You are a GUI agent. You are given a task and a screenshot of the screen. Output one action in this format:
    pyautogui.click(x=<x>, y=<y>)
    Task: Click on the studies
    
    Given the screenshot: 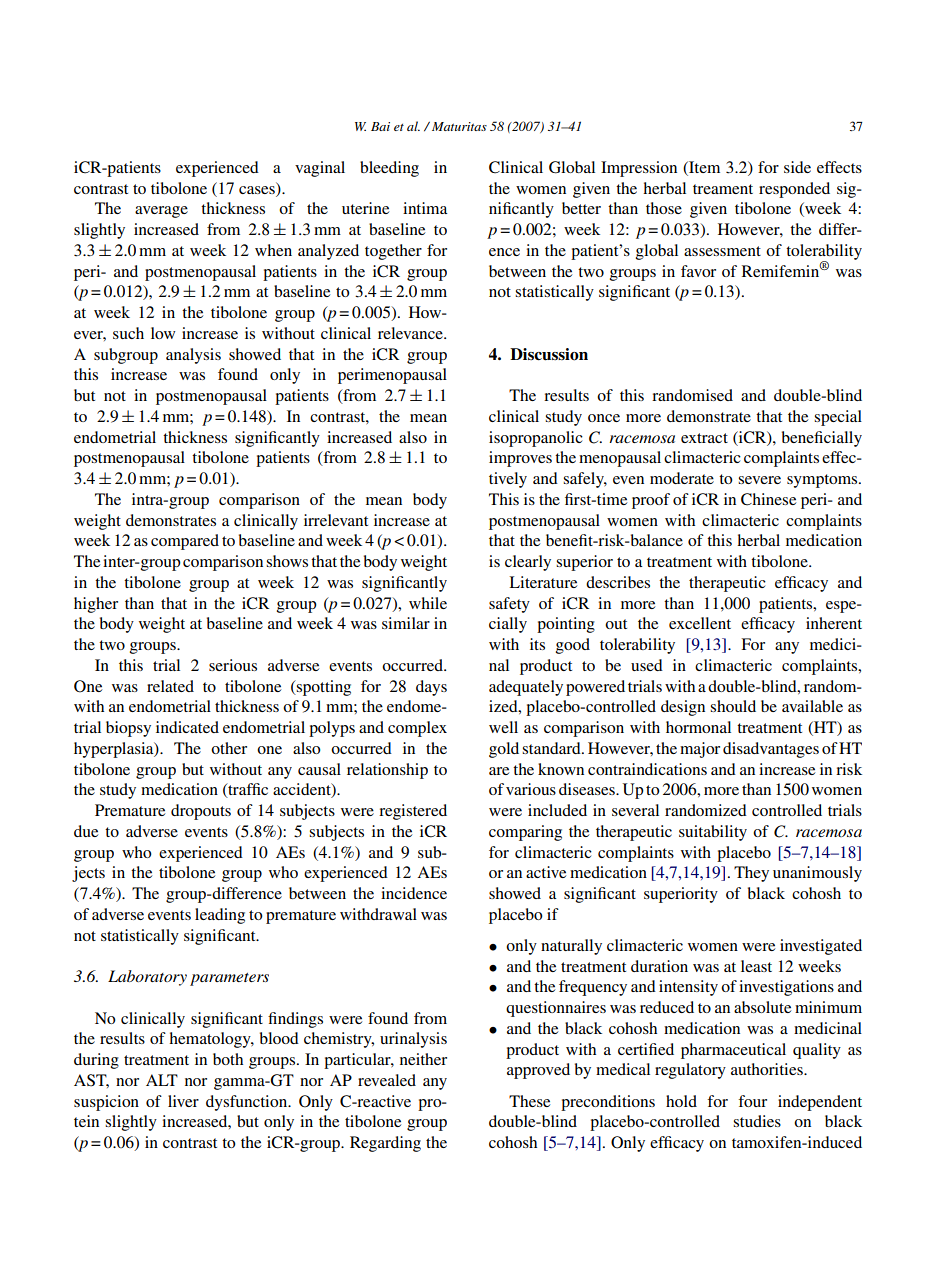 What is the action you would take?
    pyautogui.click(x=757, y=1121)
